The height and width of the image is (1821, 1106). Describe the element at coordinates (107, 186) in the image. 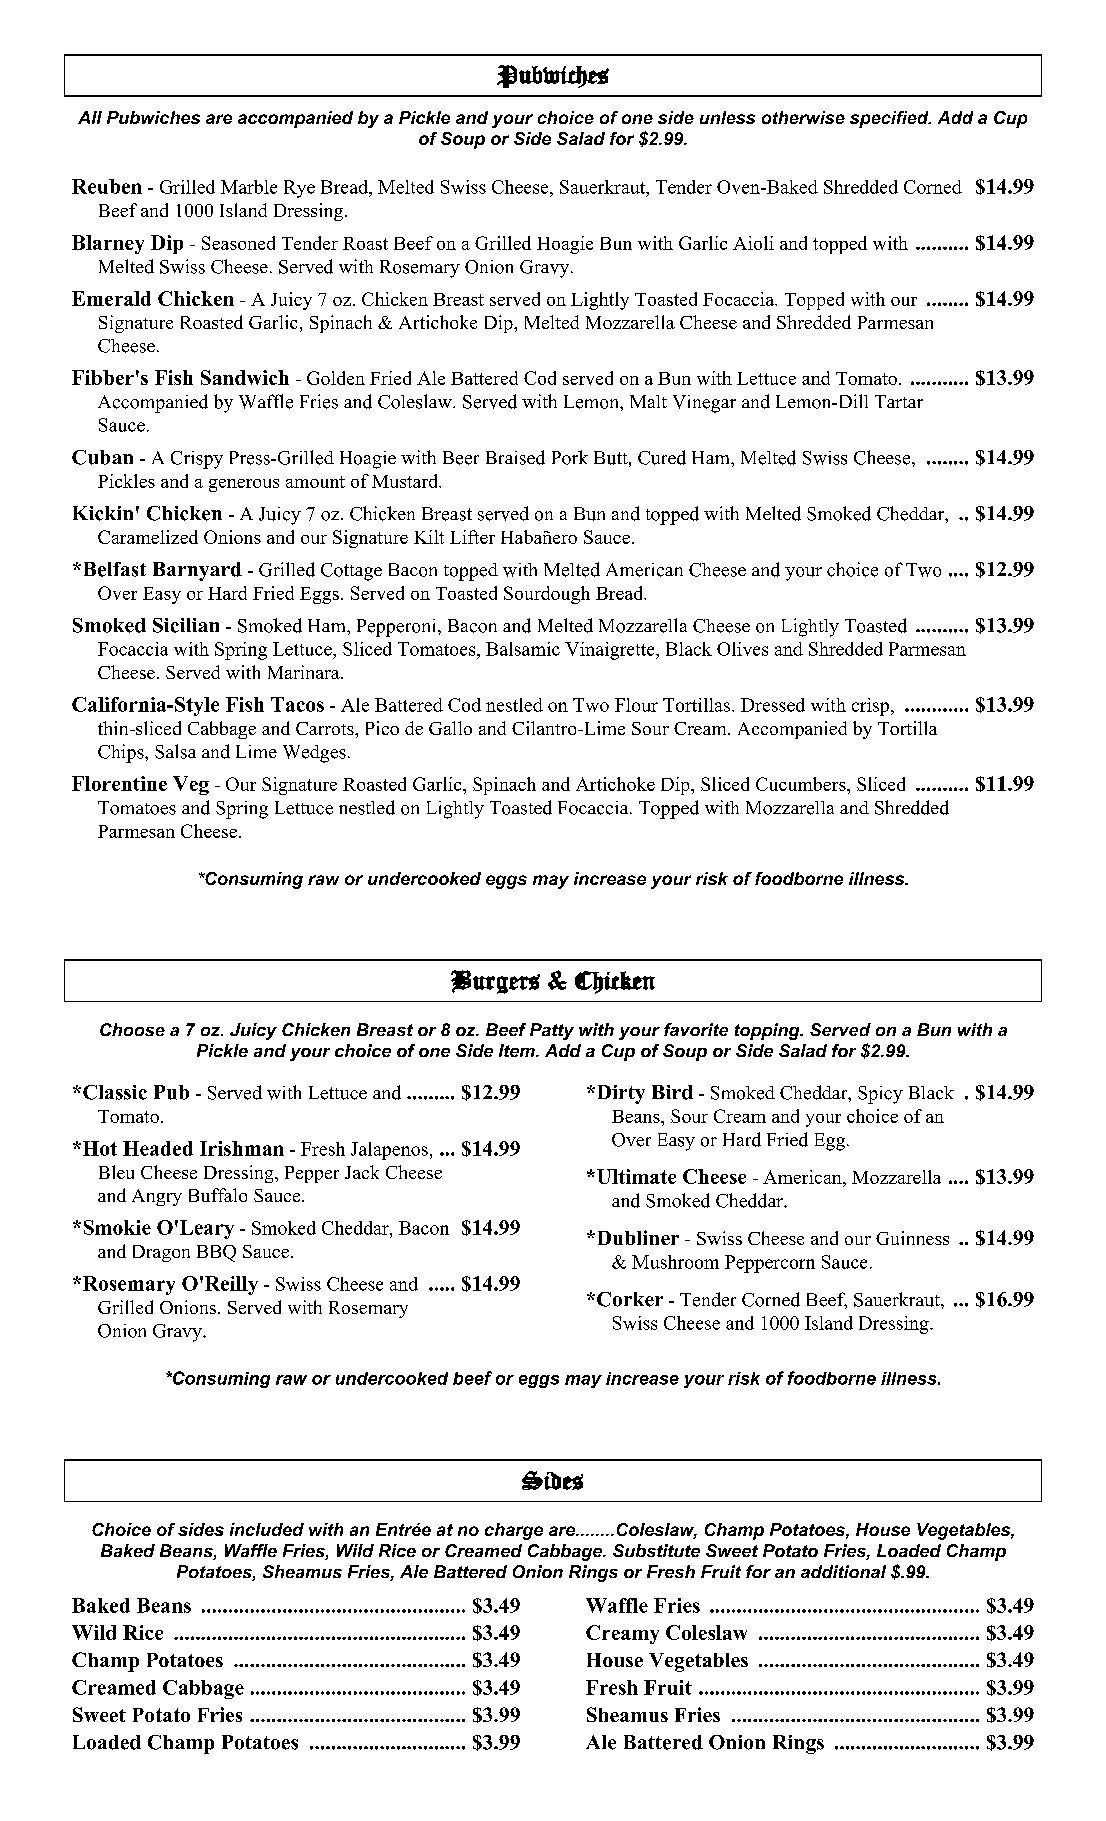

I see `Reuben` at that location.
